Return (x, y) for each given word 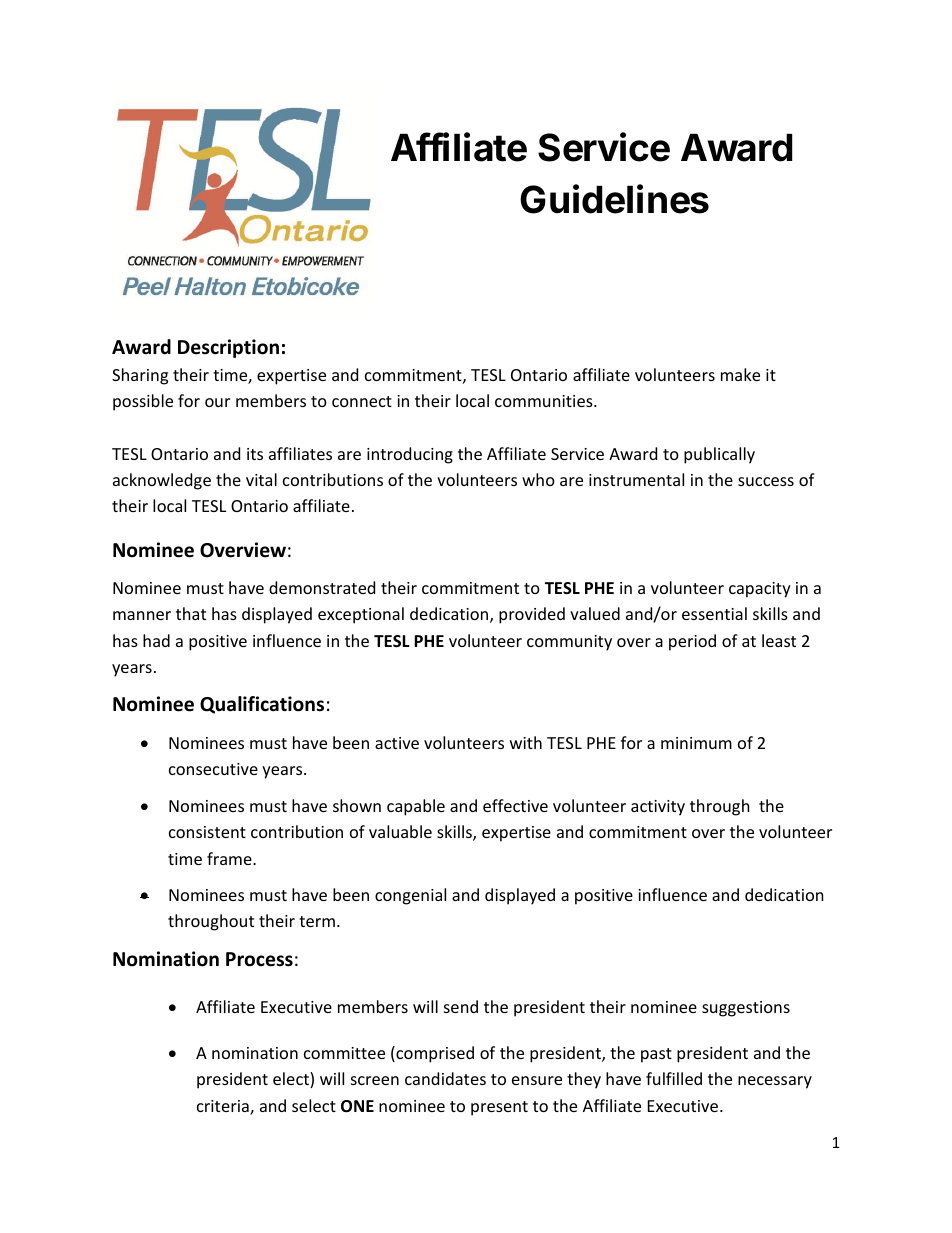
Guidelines (614, 199)
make (740, 374)
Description (228, 348)
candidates (445, 1078)
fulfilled (674, 1078)
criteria (224, 1107)
